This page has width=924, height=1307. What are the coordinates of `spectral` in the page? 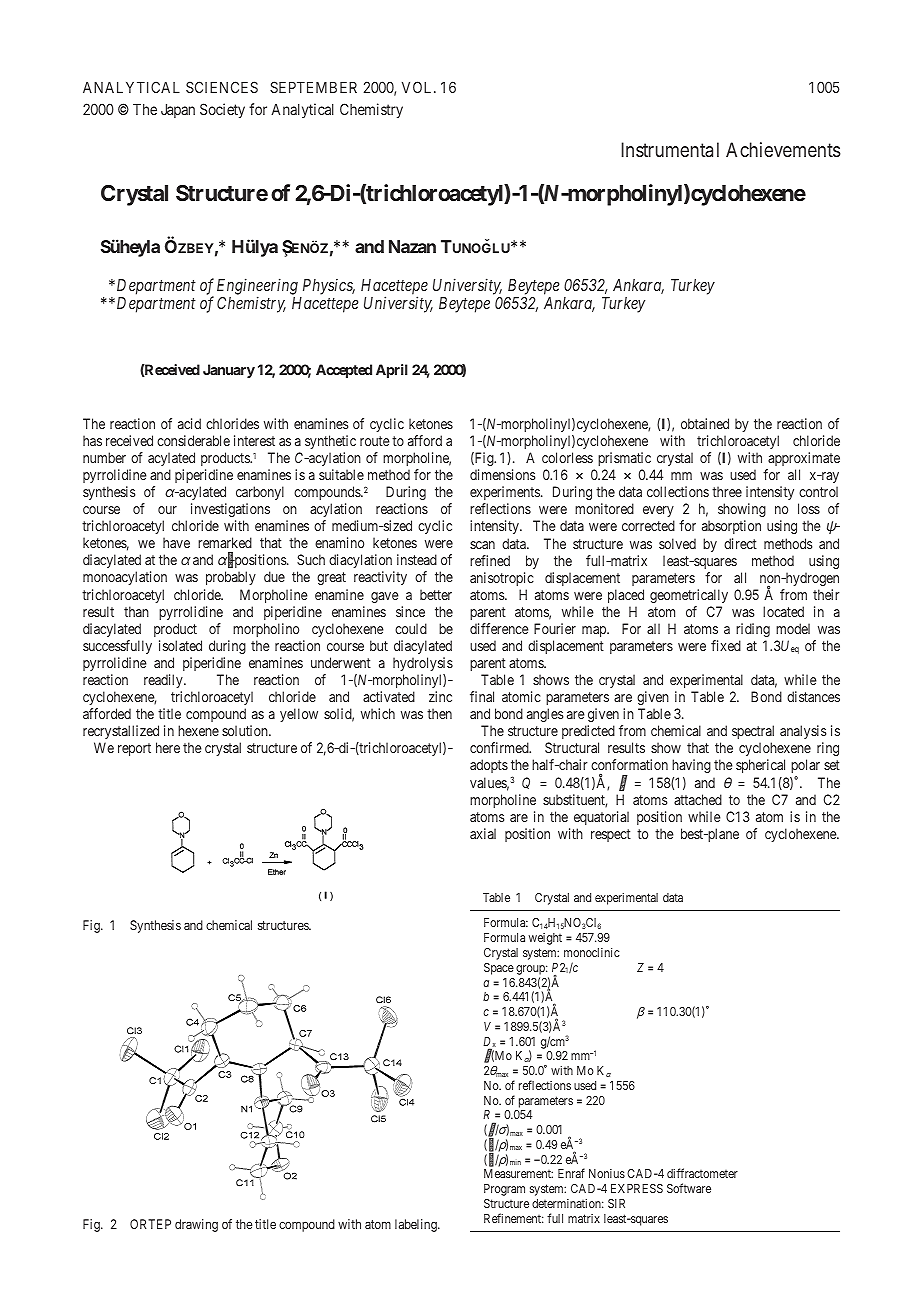 It's located at (753, 732).
